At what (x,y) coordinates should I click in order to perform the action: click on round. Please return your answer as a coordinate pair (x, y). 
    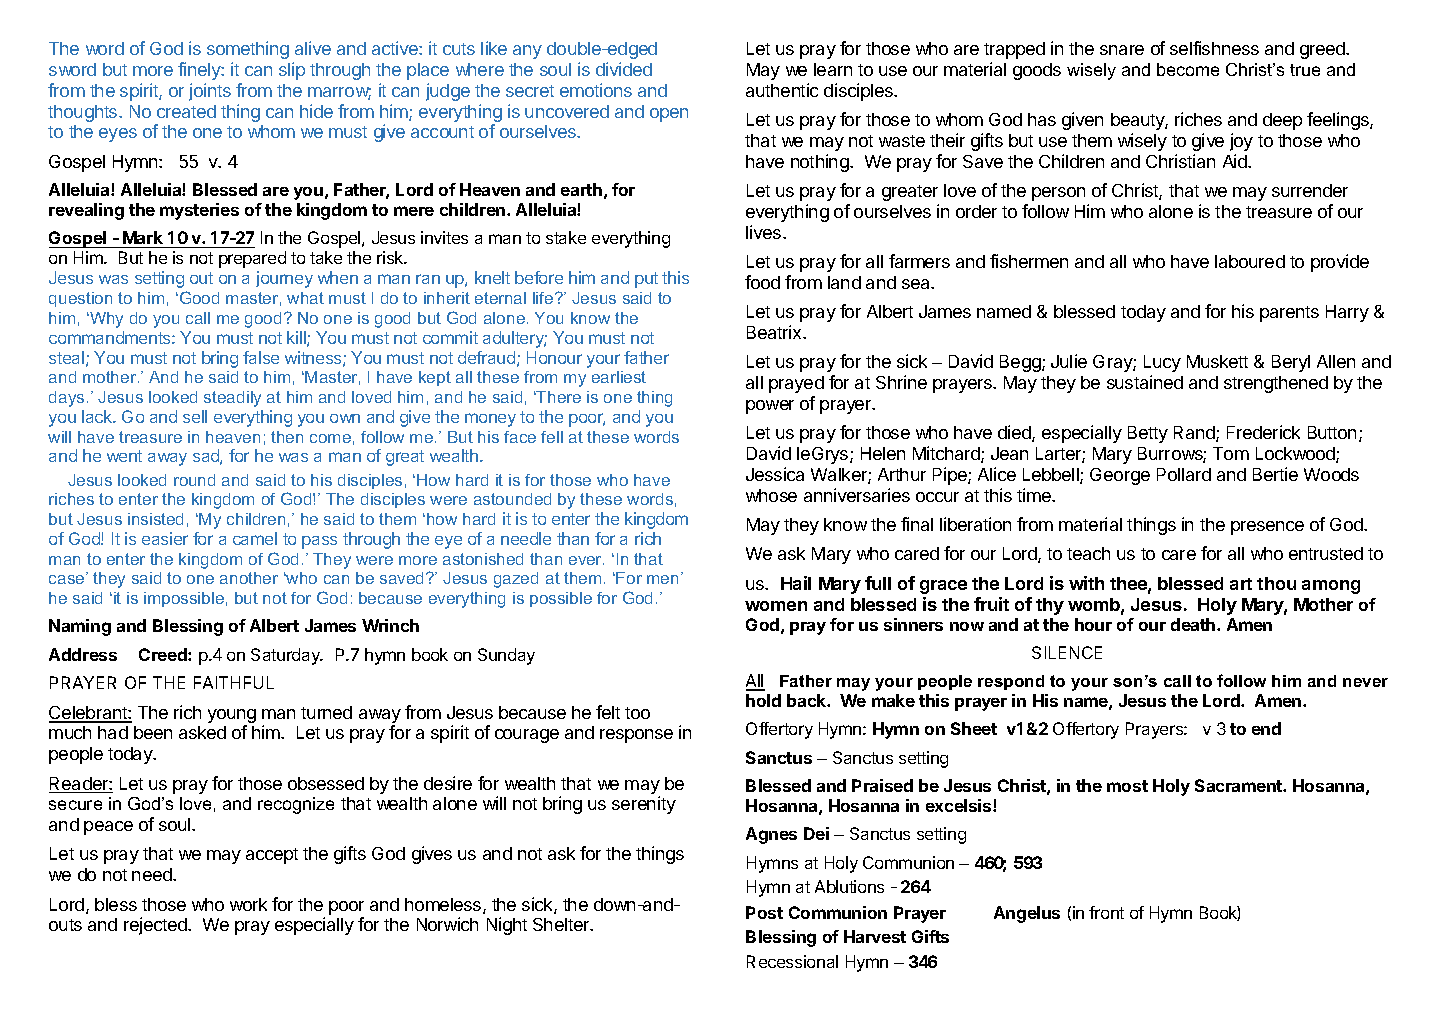
    Looking at the image, I should click on (194, 480).
